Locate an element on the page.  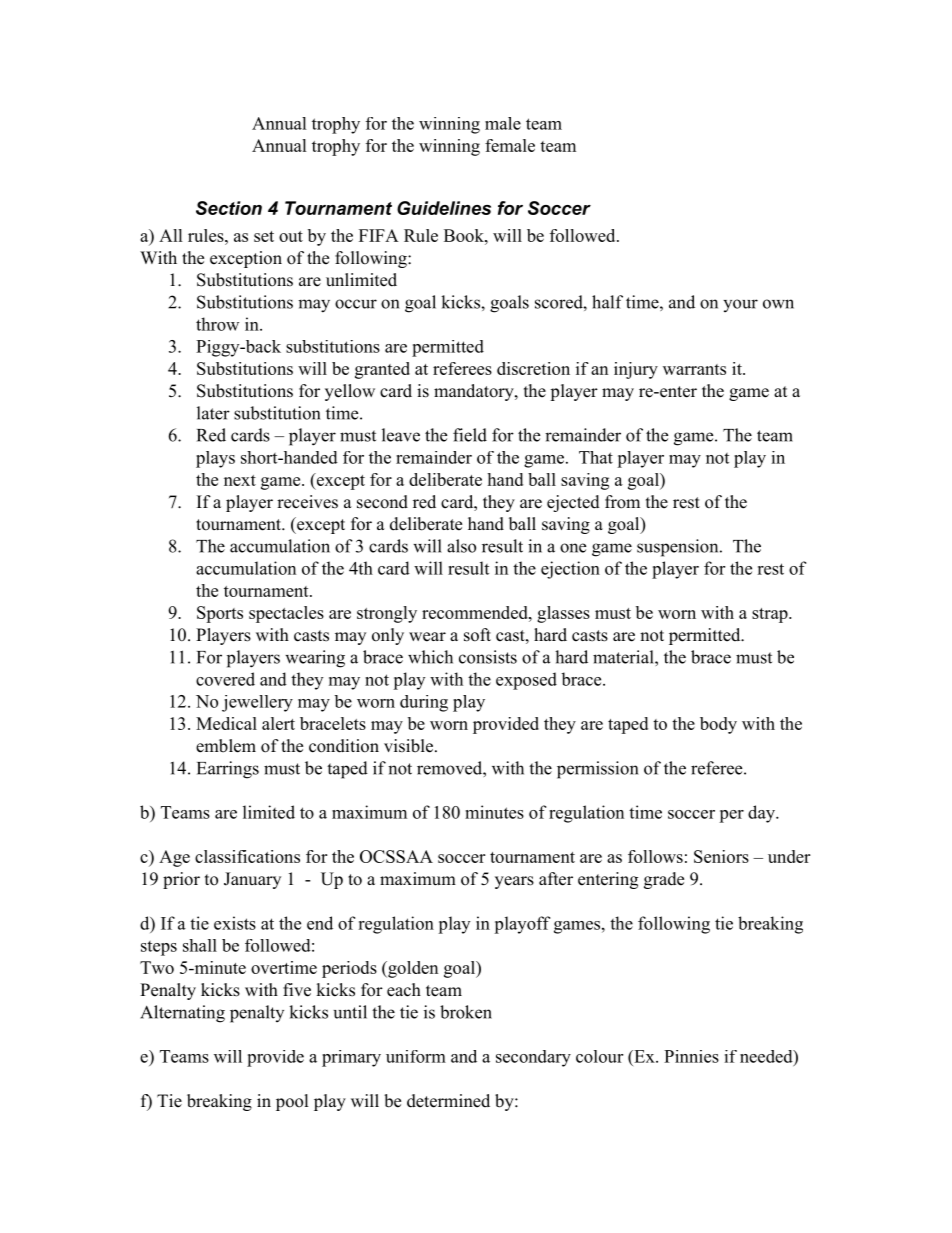
your is located at coordinates (740, 305).
